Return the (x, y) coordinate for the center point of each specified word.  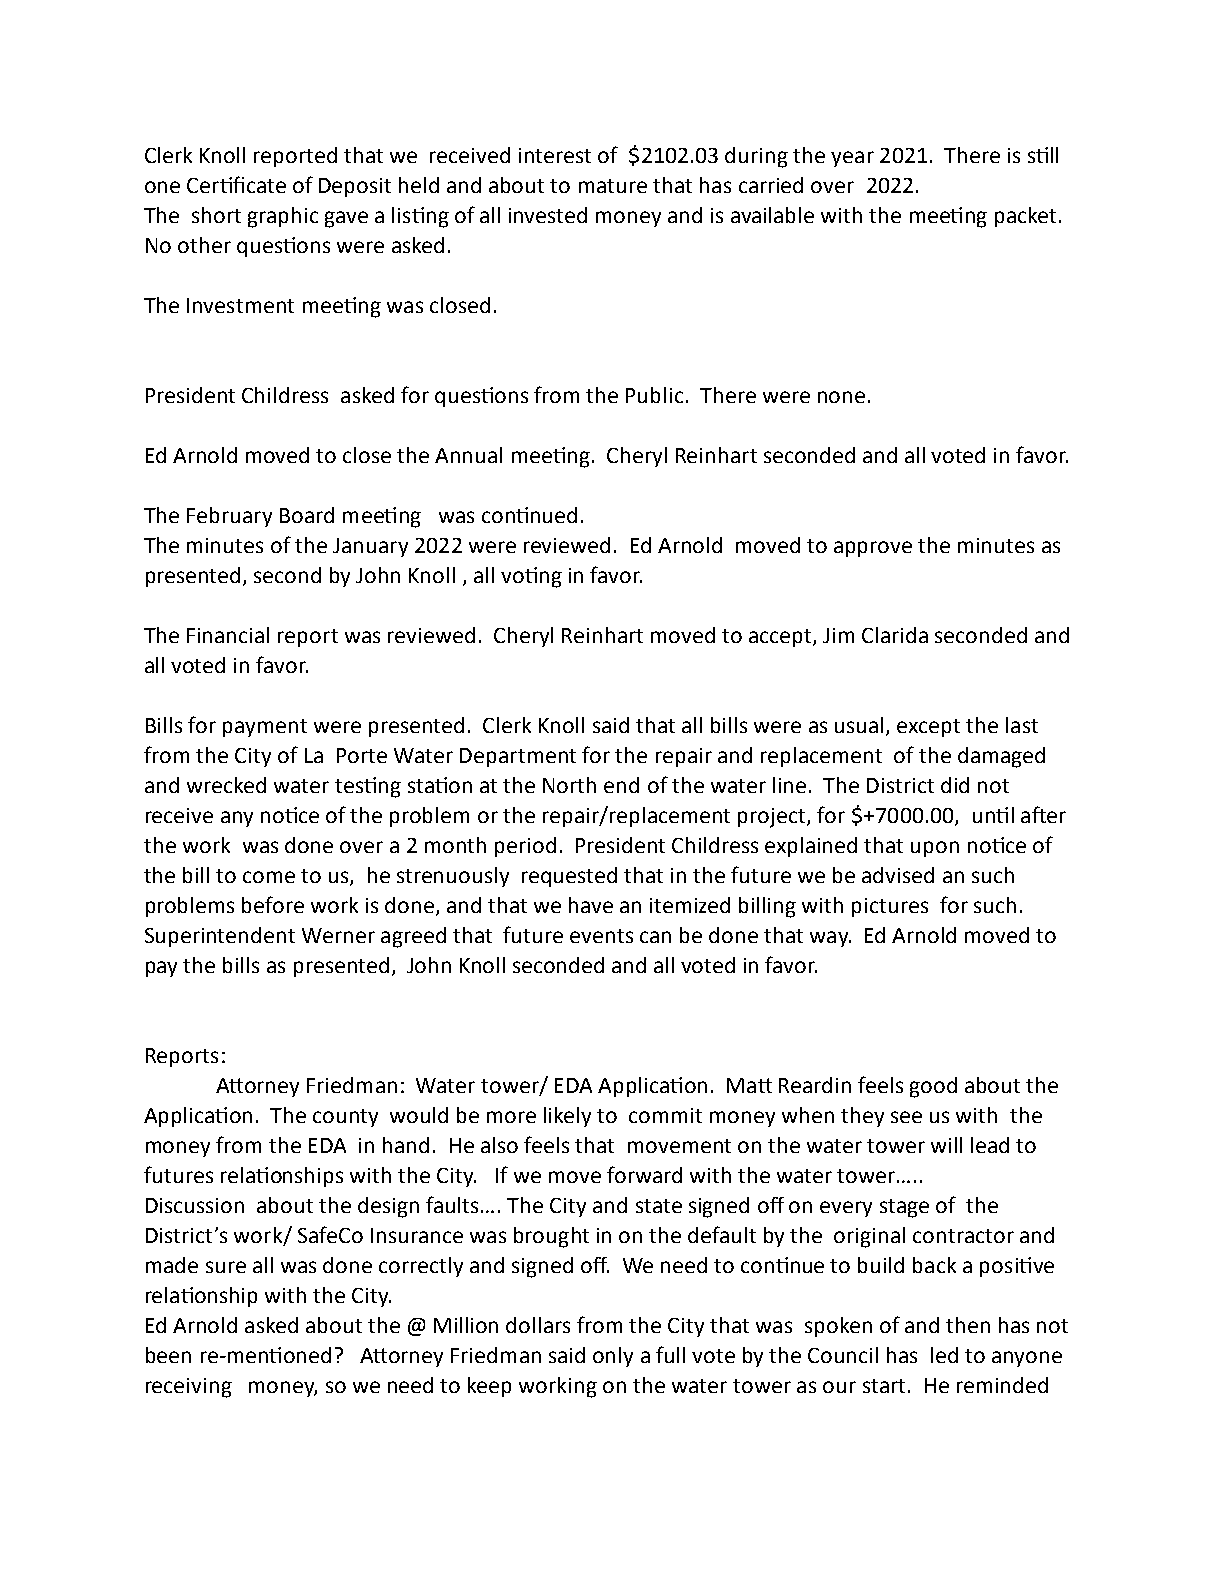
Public (654, 395)
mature (613, 186)
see (906, 1117)
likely (567, 1117)
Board (307, 515)
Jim (838, 635)
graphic (283, 217)
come (269, 877)
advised (898, 875)
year (852, 159)
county (345, 1118)
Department (518, 757)
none (841, 397)
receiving (189, 1388)
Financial (228, 635)
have (591, 905)
